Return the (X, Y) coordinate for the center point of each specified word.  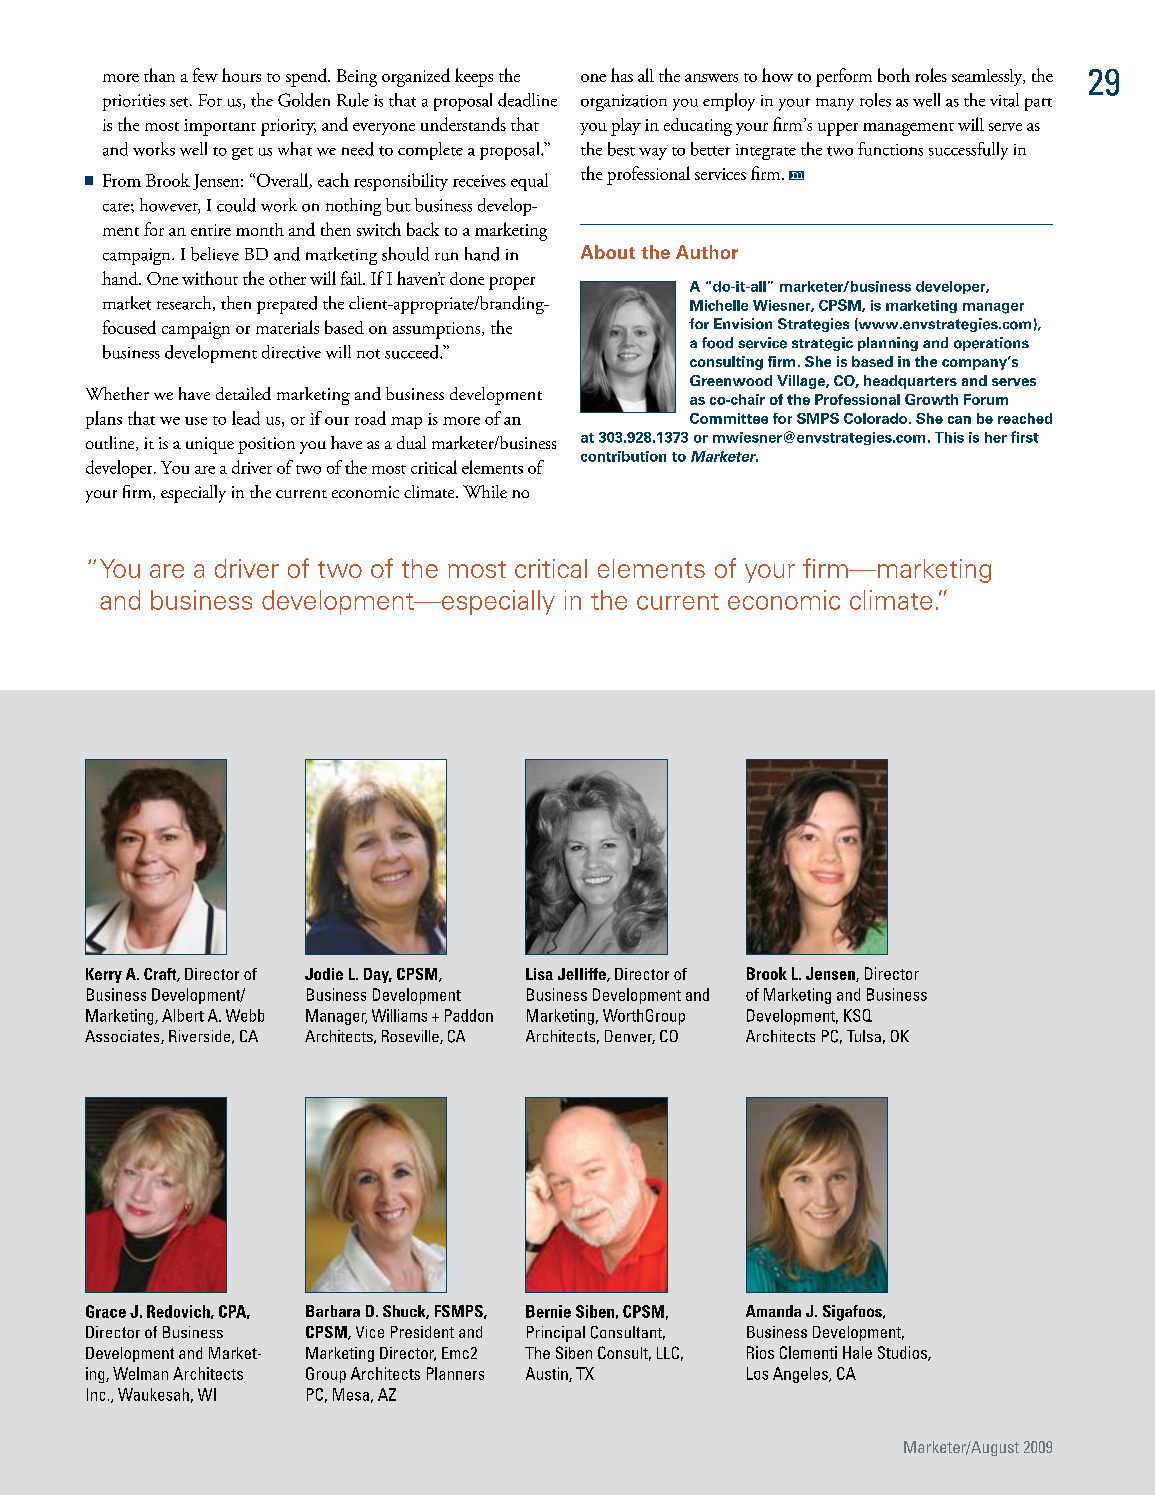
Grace (106, 1311)
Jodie (324, 974)
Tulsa (864, 1036)
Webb (245, 1015)
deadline (527, 100)
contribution (623, 456)
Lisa (539, 974)
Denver (630, 1037)
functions (890, 149)
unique (210, 445)
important (220, 127)
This (949, 437)
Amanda (773, 1311)
